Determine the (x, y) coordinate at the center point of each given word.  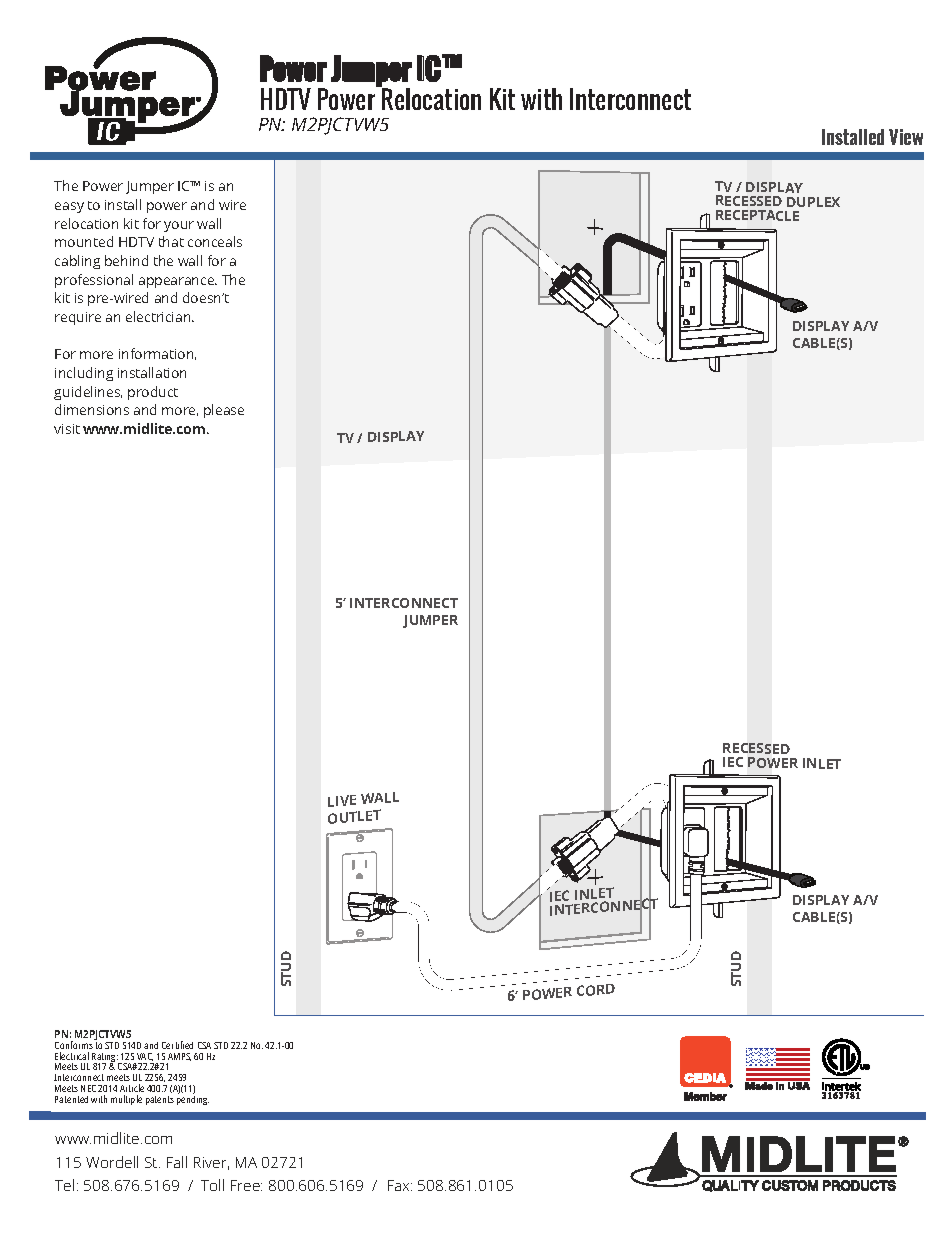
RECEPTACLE (757, 215)
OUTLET (354, 816)
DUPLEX (813, 202)
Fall (177, 1162)
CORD (596, 990)
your (179, 226)
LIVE (342, 801)
